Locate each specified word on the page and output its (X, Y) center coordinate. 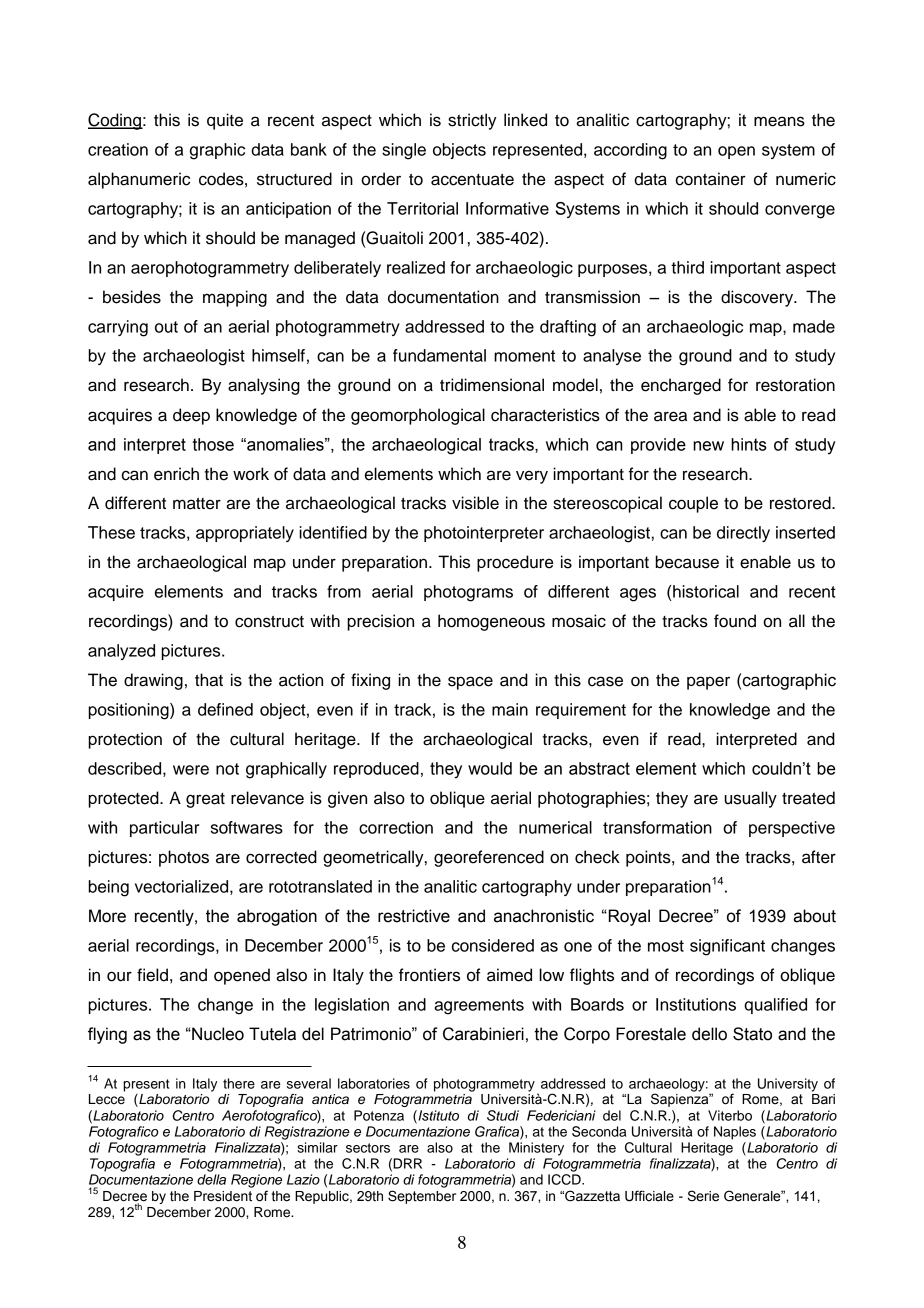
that (209, 680)
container (711, 179)
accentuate (472, 180)
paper (708, 683)
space (470, 683)
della (211, 1179)
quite (225, 121)
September (422, 1197)
